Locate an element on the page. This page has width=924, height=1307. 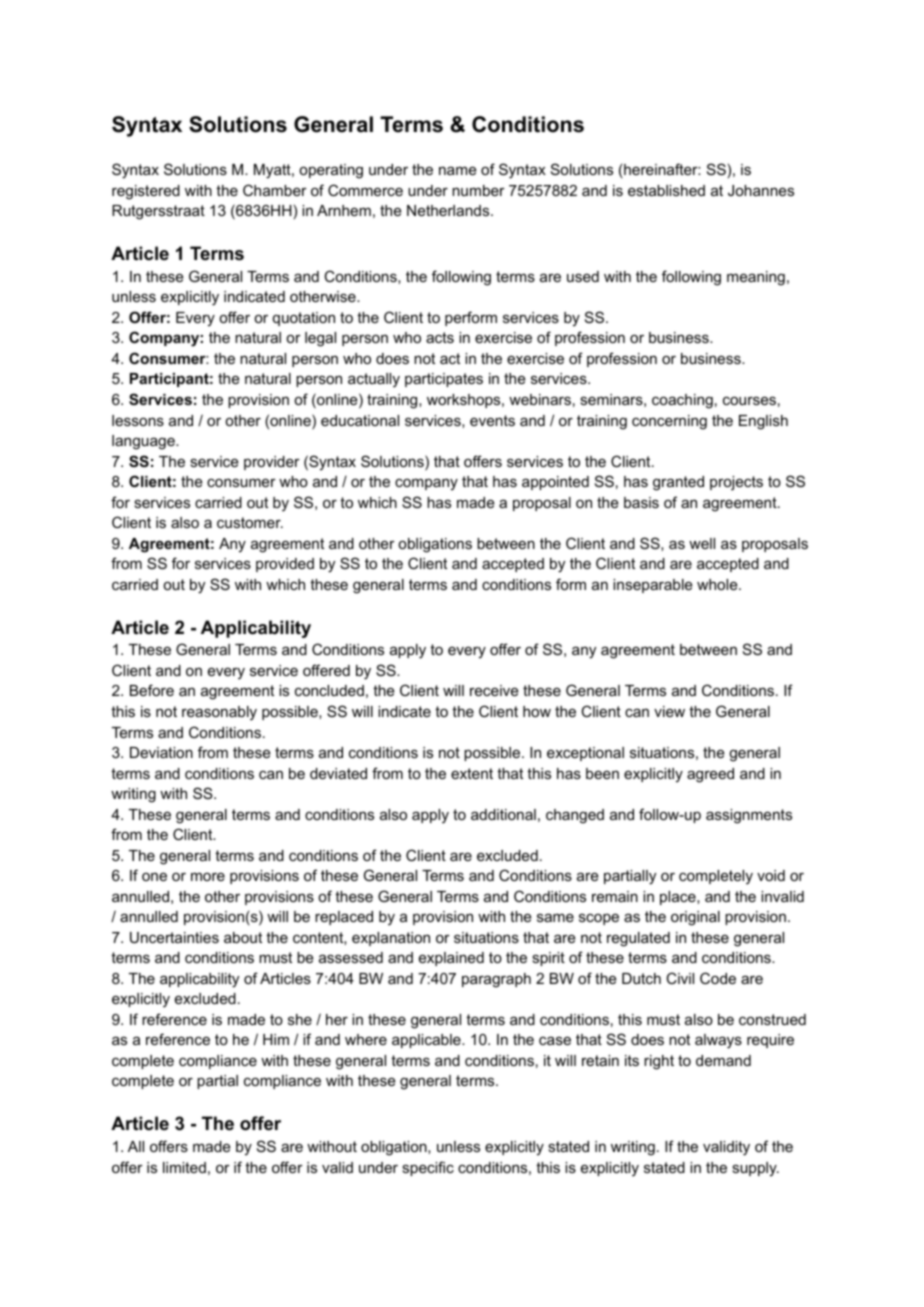
limited is located at coordinates (184, 1167).
